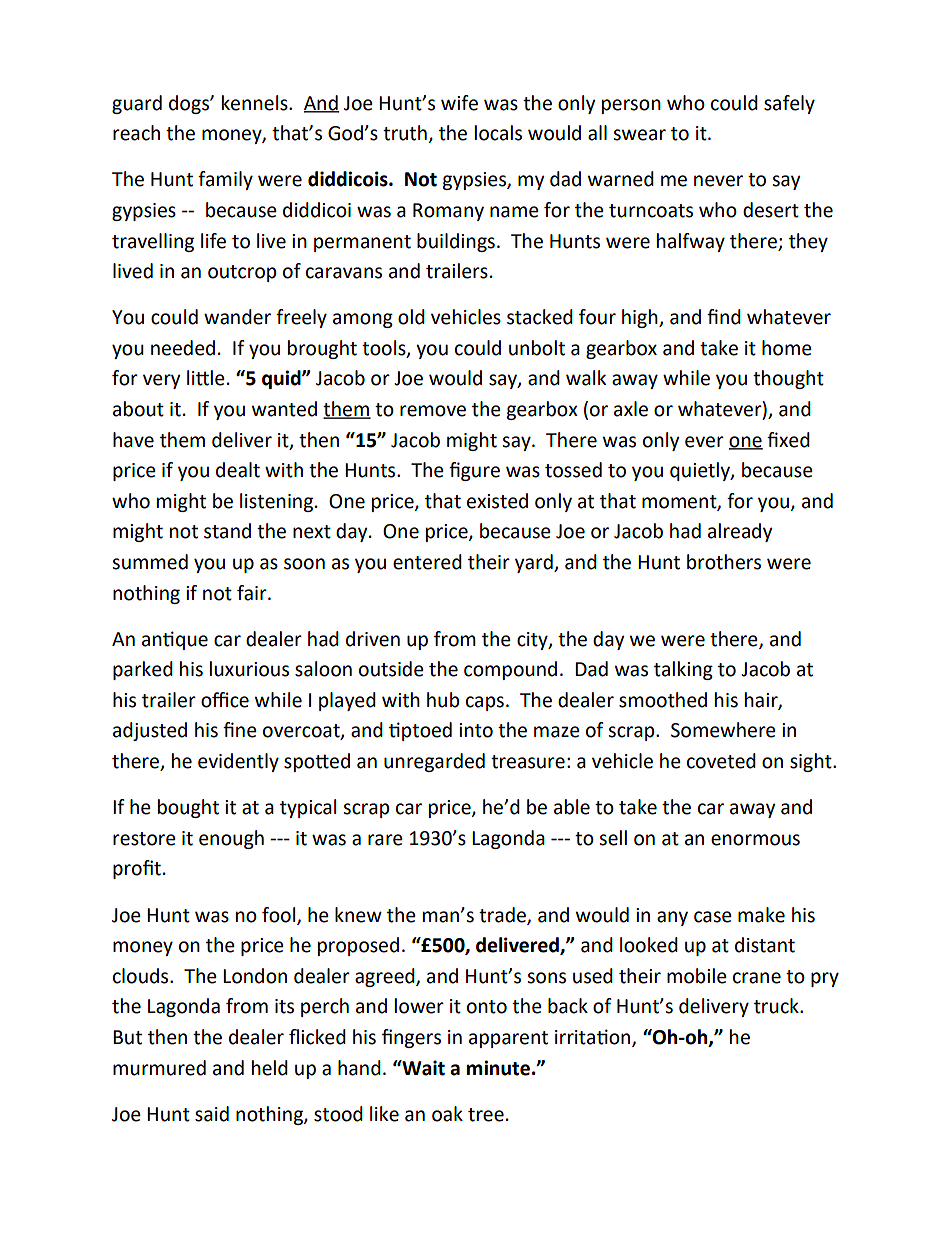  Describe the element at coordinates (253, 593) in the screenshot. I see `fair` at that location.
